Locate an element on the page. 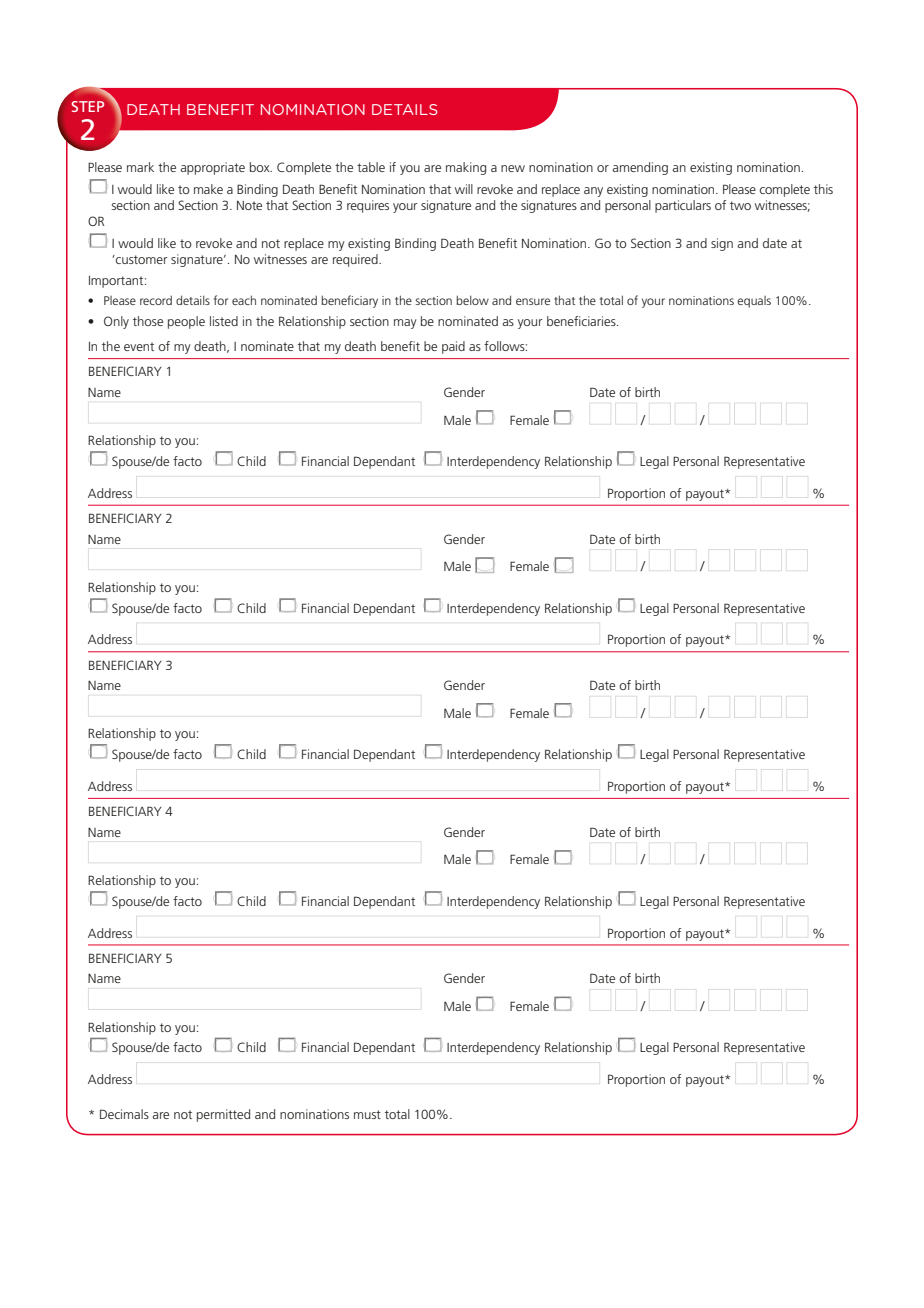 This image has height=1308, width=924. Decimals is located at coordinates (124, 1114).
